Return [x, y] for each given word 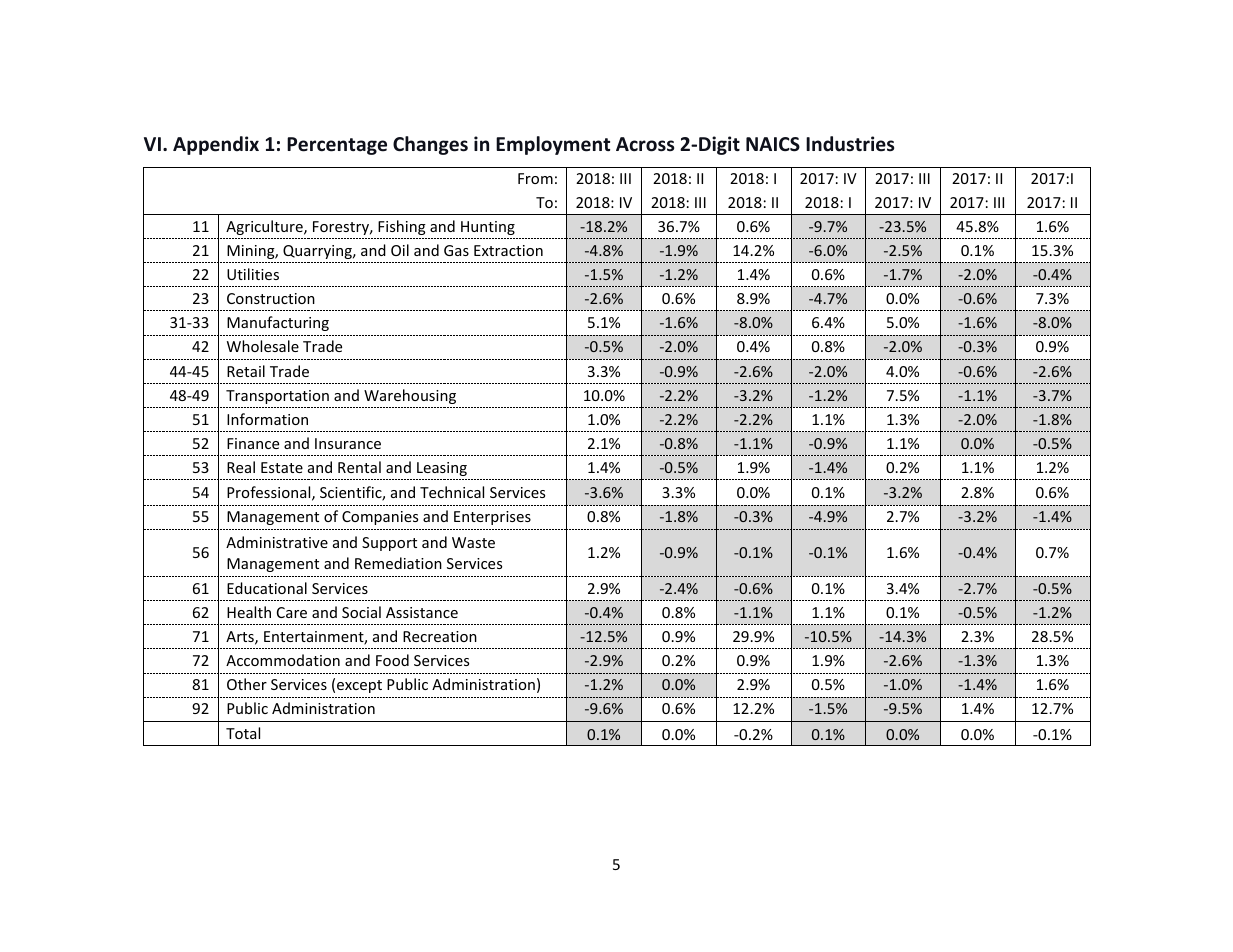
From [535, 178]
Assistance [422, 612]
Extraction [508, 250]
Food [392, 660]
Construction [271, 298]
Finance [253, 443]
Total [243, 733]
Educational [267, 588]
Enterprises [492, 518]
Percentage [337, 146]
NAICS [773, 144]
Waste [473, 542]
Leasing [442, 469]
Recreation [440, 636]
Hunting [488, 228]
